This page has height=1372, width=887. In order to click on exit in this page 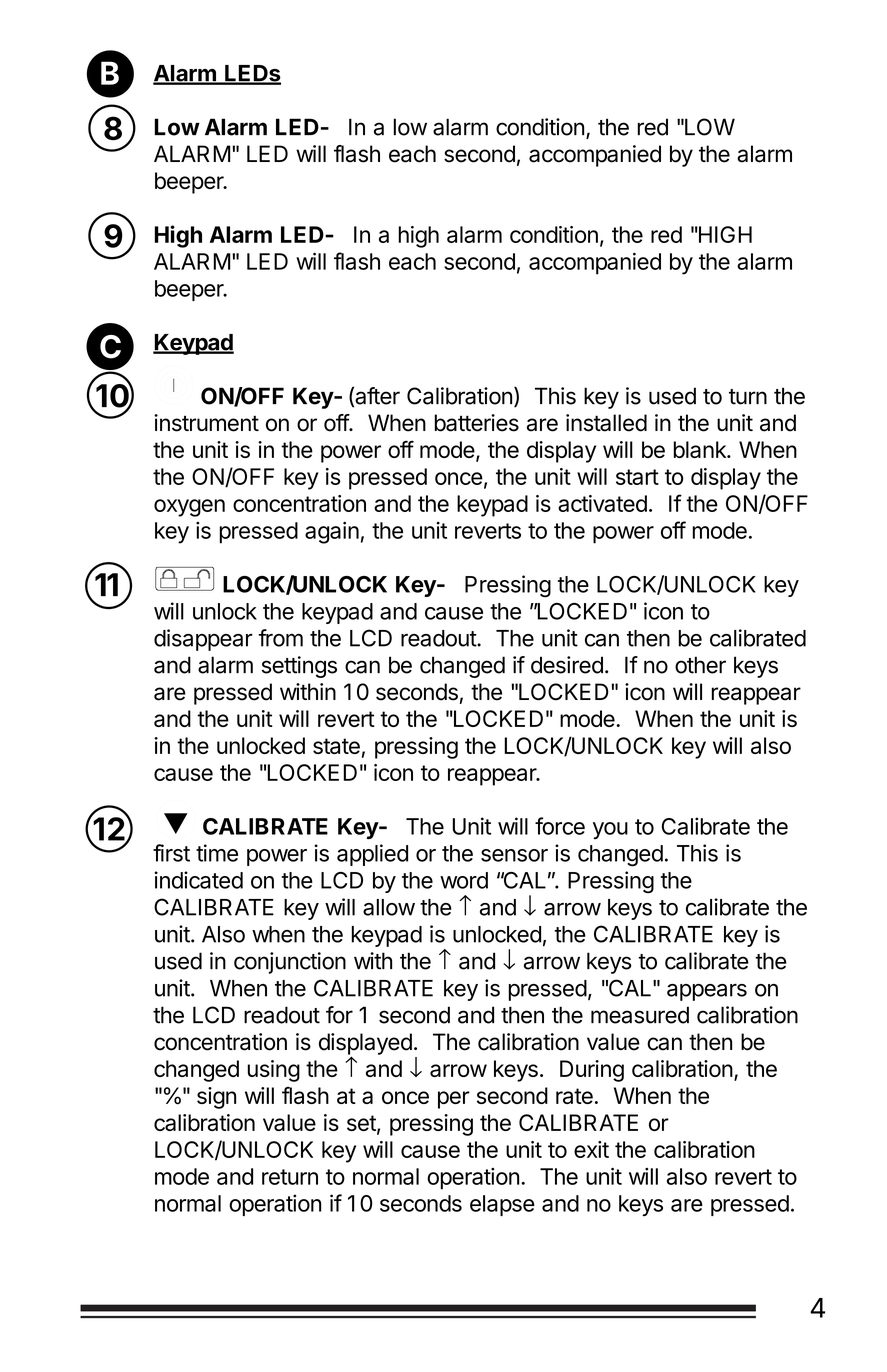, I will do `click(591, 1149)`.
